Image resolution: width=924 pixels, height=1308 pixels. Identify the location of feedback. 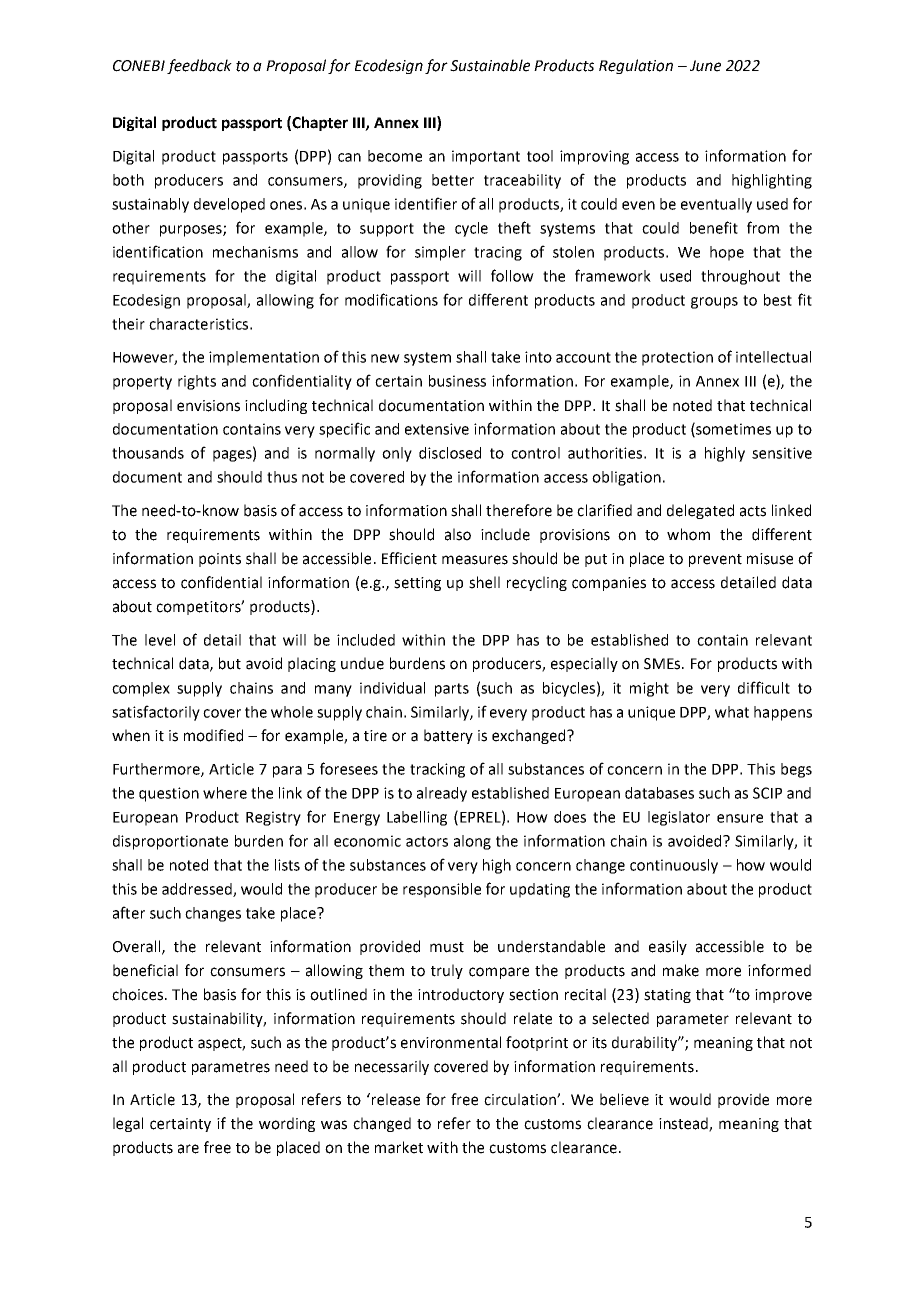
(199, 66).
